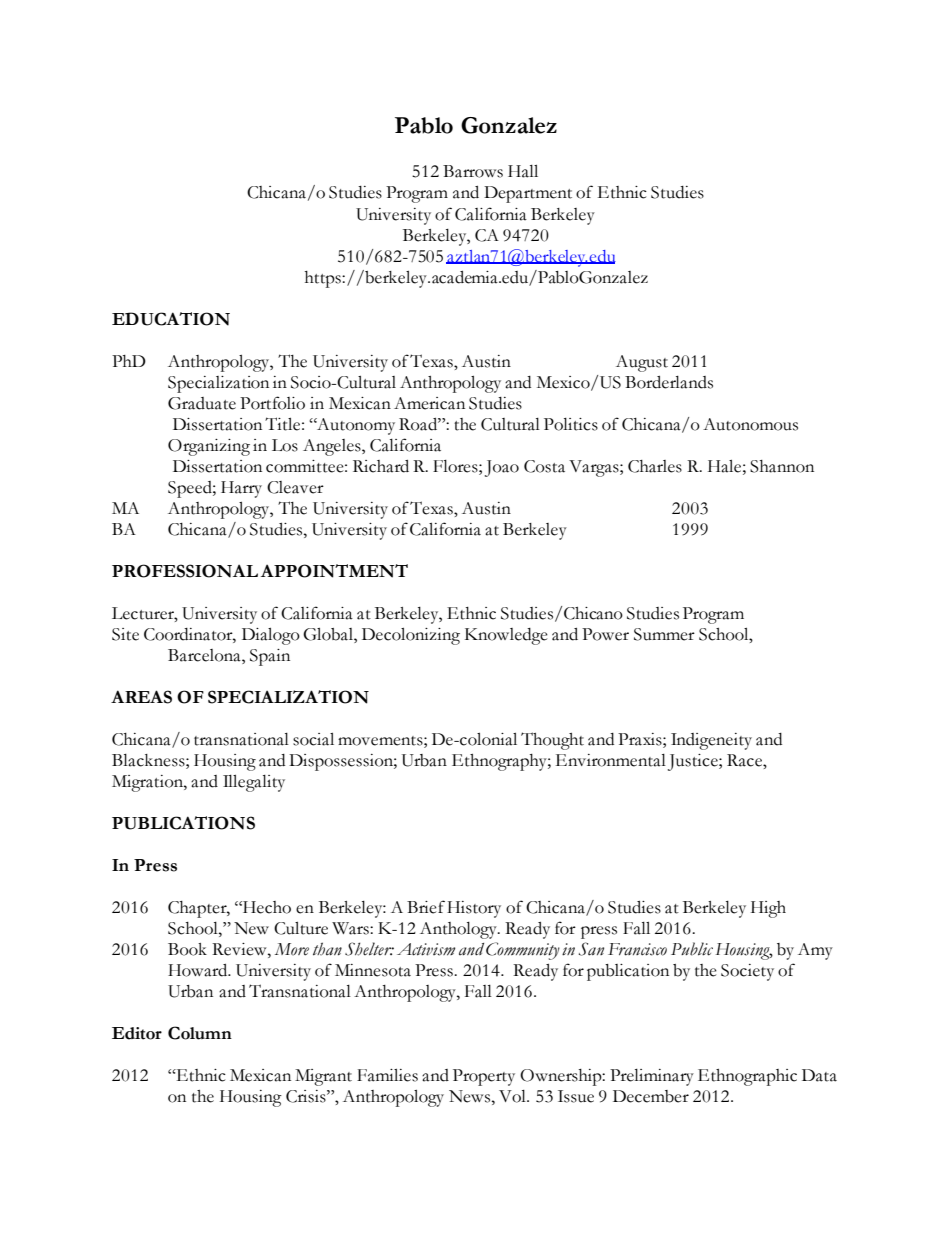 The width and height of the screenshot is (952, 1233). Describe the element at coordinates (473, 171) in the screenshot. I see `Barrows` at that location.
